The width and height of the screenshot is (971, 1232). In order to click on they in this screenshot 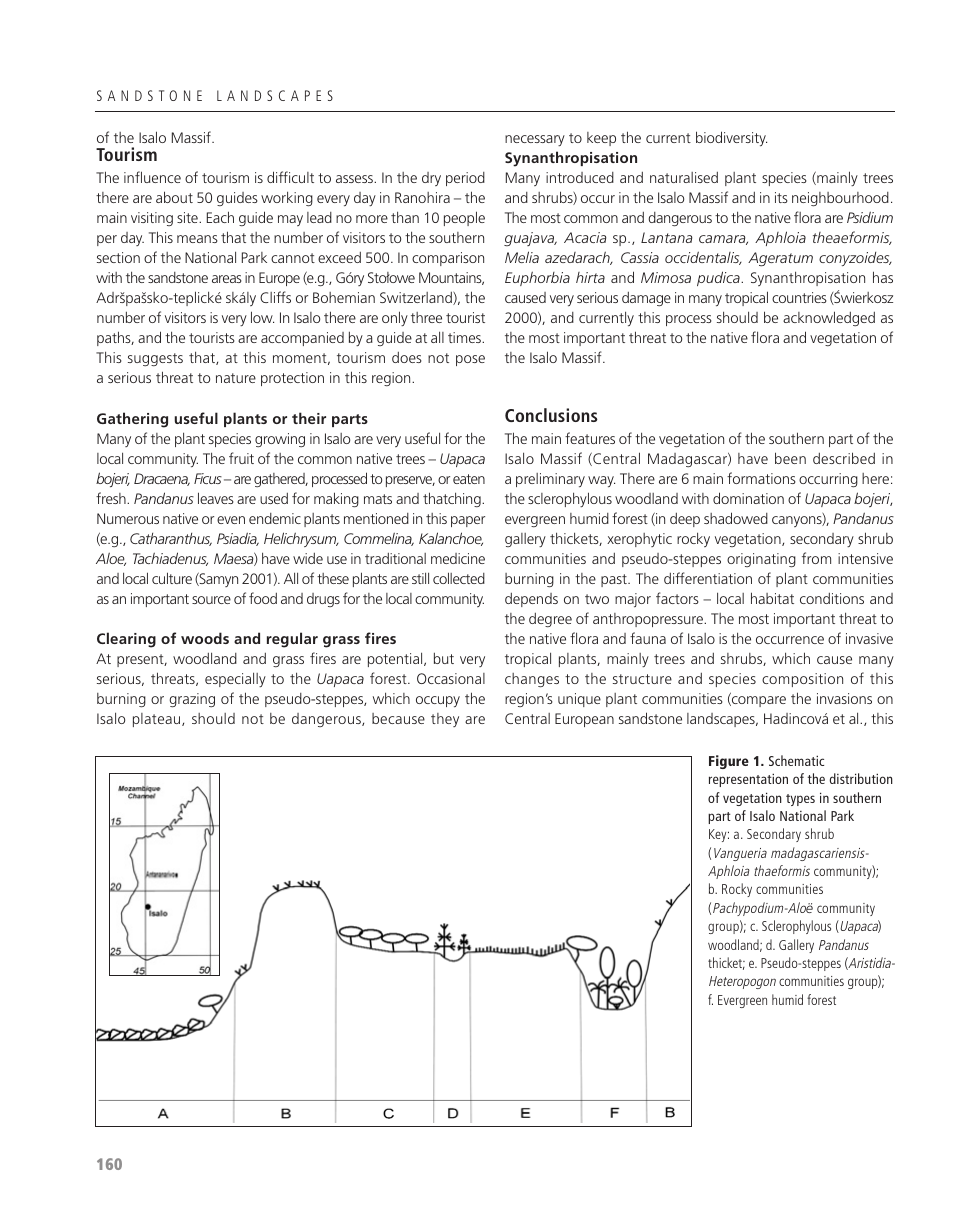, I will do `click(445, 720)`.
